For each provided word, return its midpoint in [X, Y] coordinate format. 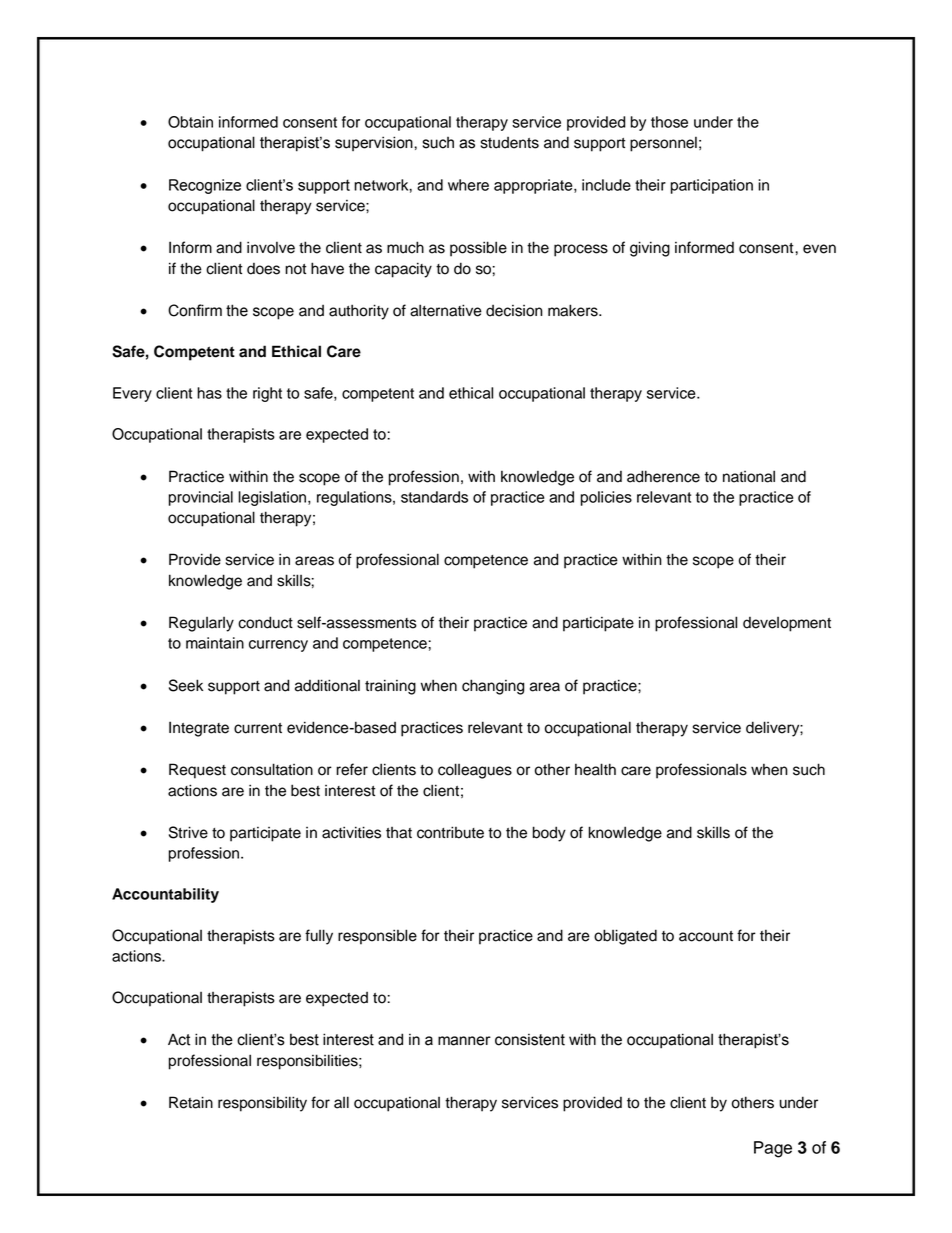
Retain [191, 1102]
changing [493, 687]
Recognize [205, 186]
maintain [215, 643]
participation [712, 186]
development [787, 624]
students [510, 143]
